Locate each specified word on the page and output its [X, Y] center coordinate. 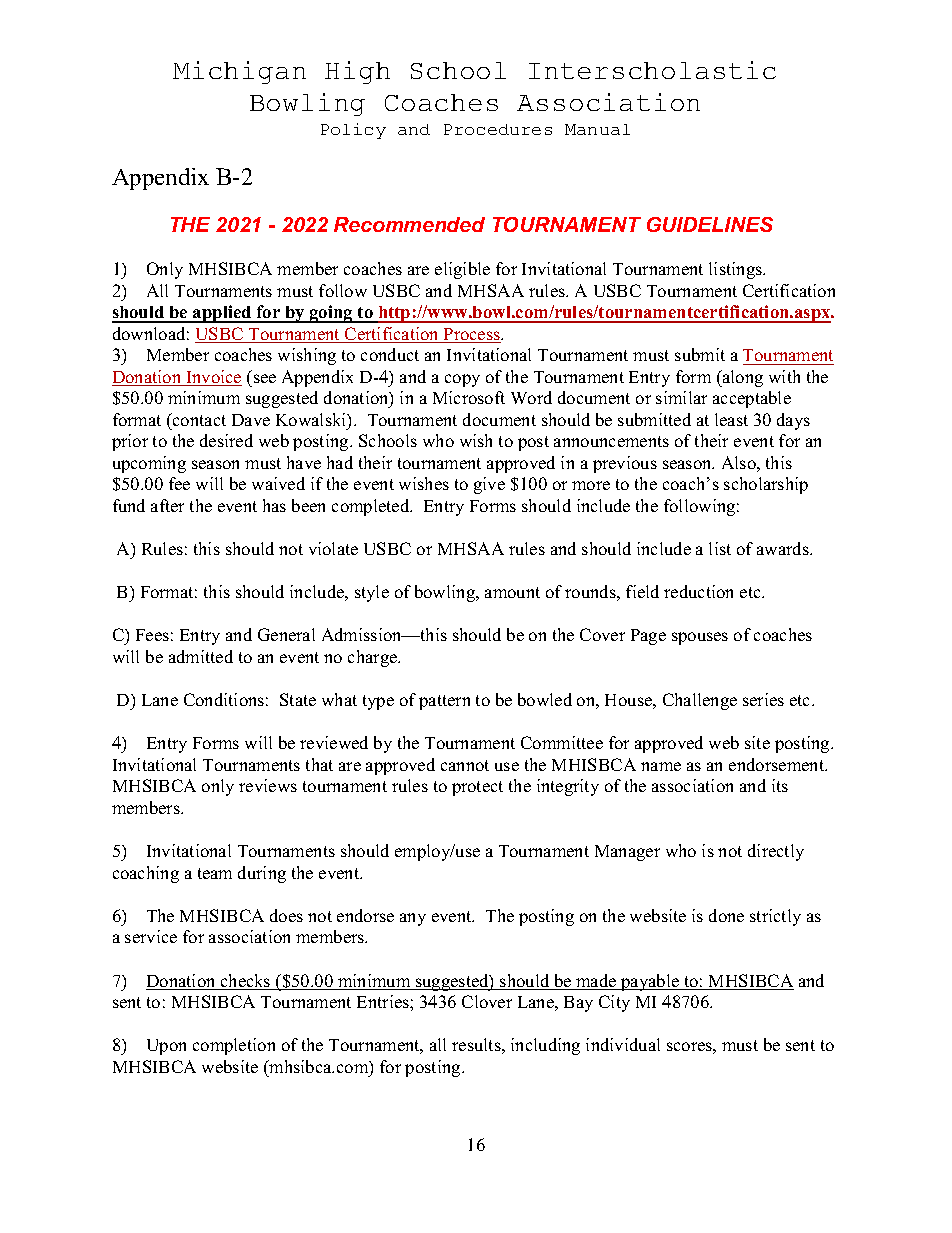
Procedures [498, 129]
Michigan [239, 72]
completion [234, 1046]
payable [650, 982]
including [545, 1046]
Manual [597, 129]
